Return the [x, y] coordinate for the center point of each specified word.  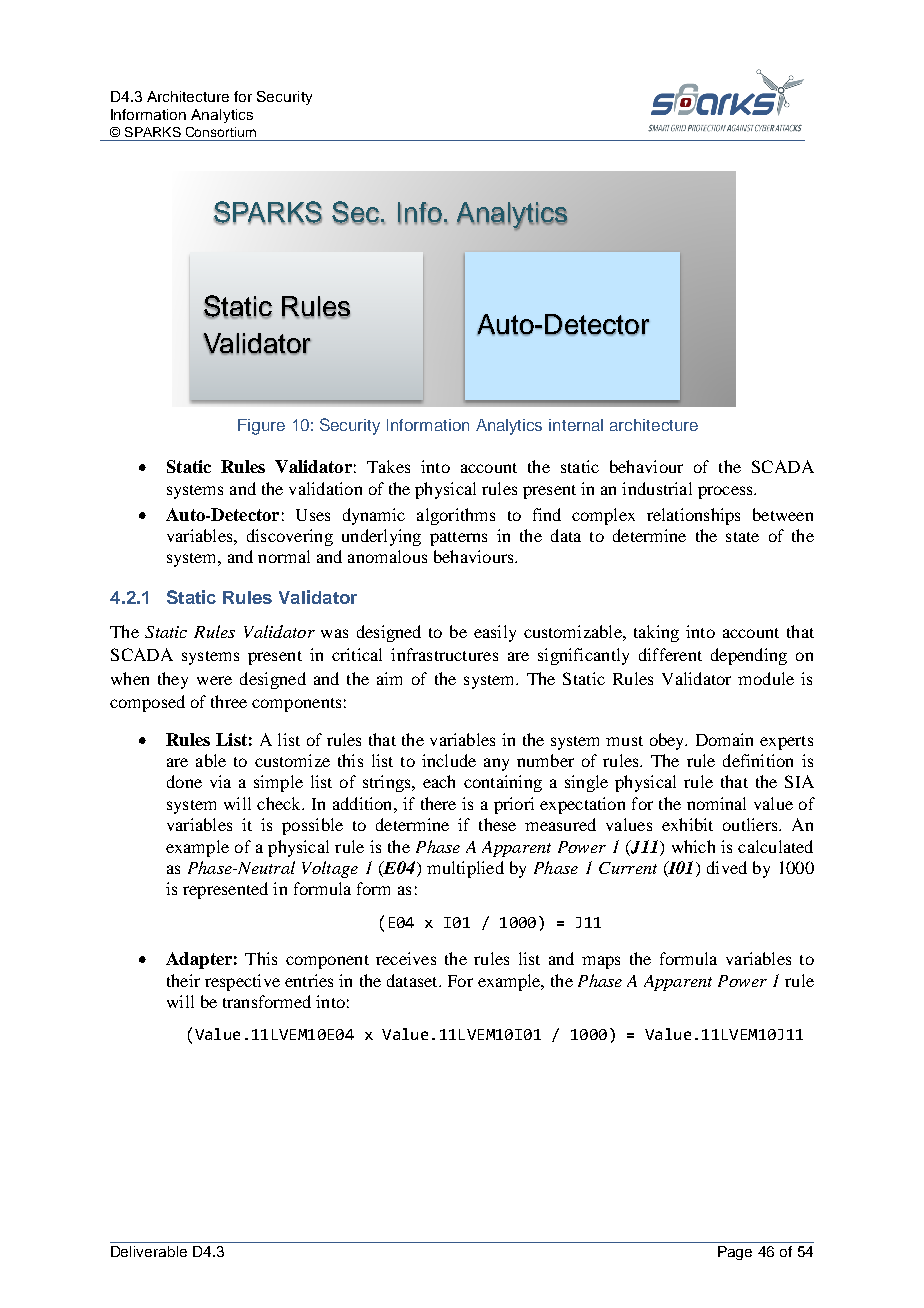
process [726, 492]
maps [601, 962]
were [214, 680]
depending [749, 656]
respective [242, 982]
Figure [261, 427]
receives [406, 958]
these [497, 824]
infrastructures [444, 654]
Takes [388, 466]
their [183, 980]
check [280, 803]
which [693, 846]
